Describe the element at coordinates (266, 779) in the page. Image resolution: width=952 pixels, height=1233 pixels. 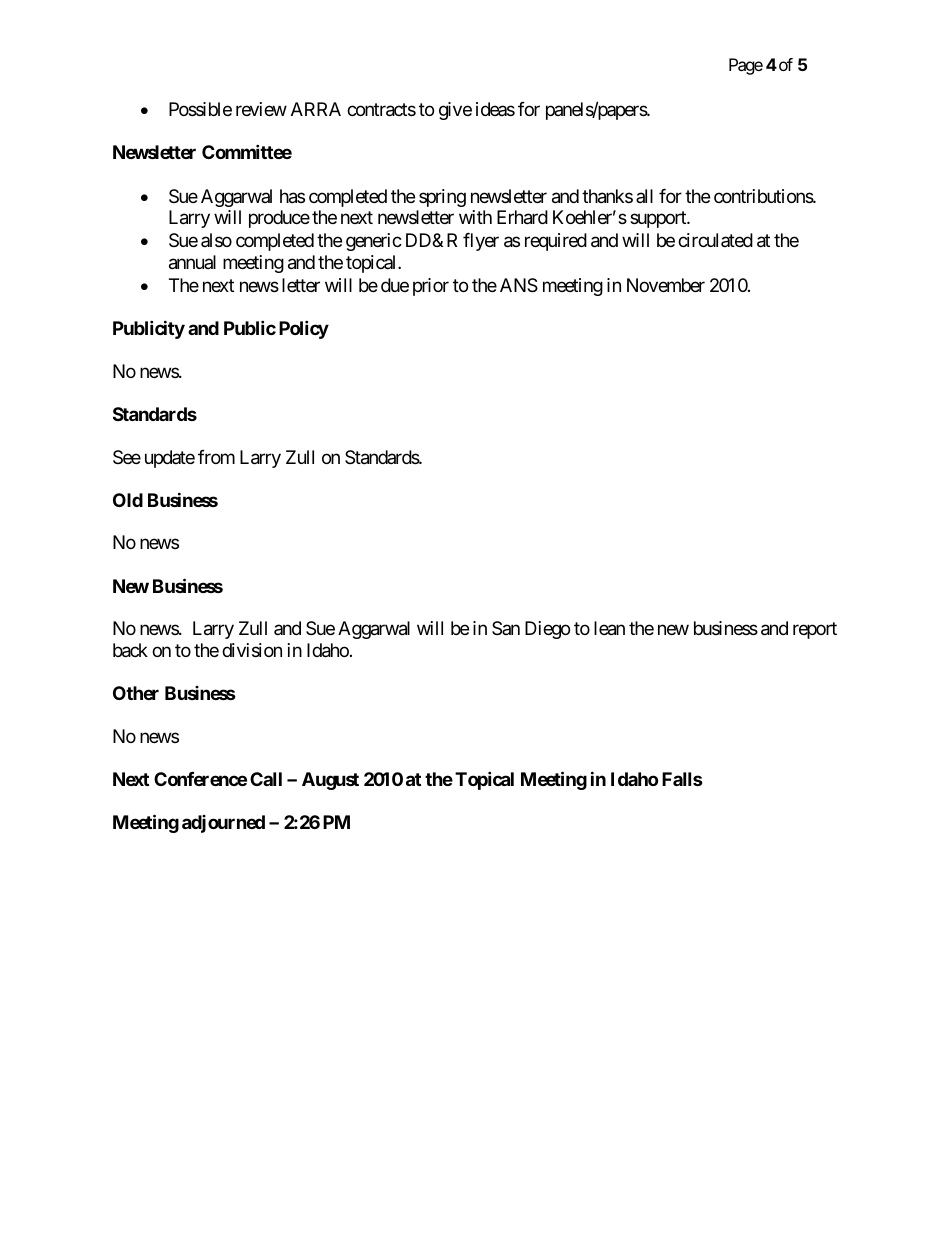
I see `Call` at that location.
